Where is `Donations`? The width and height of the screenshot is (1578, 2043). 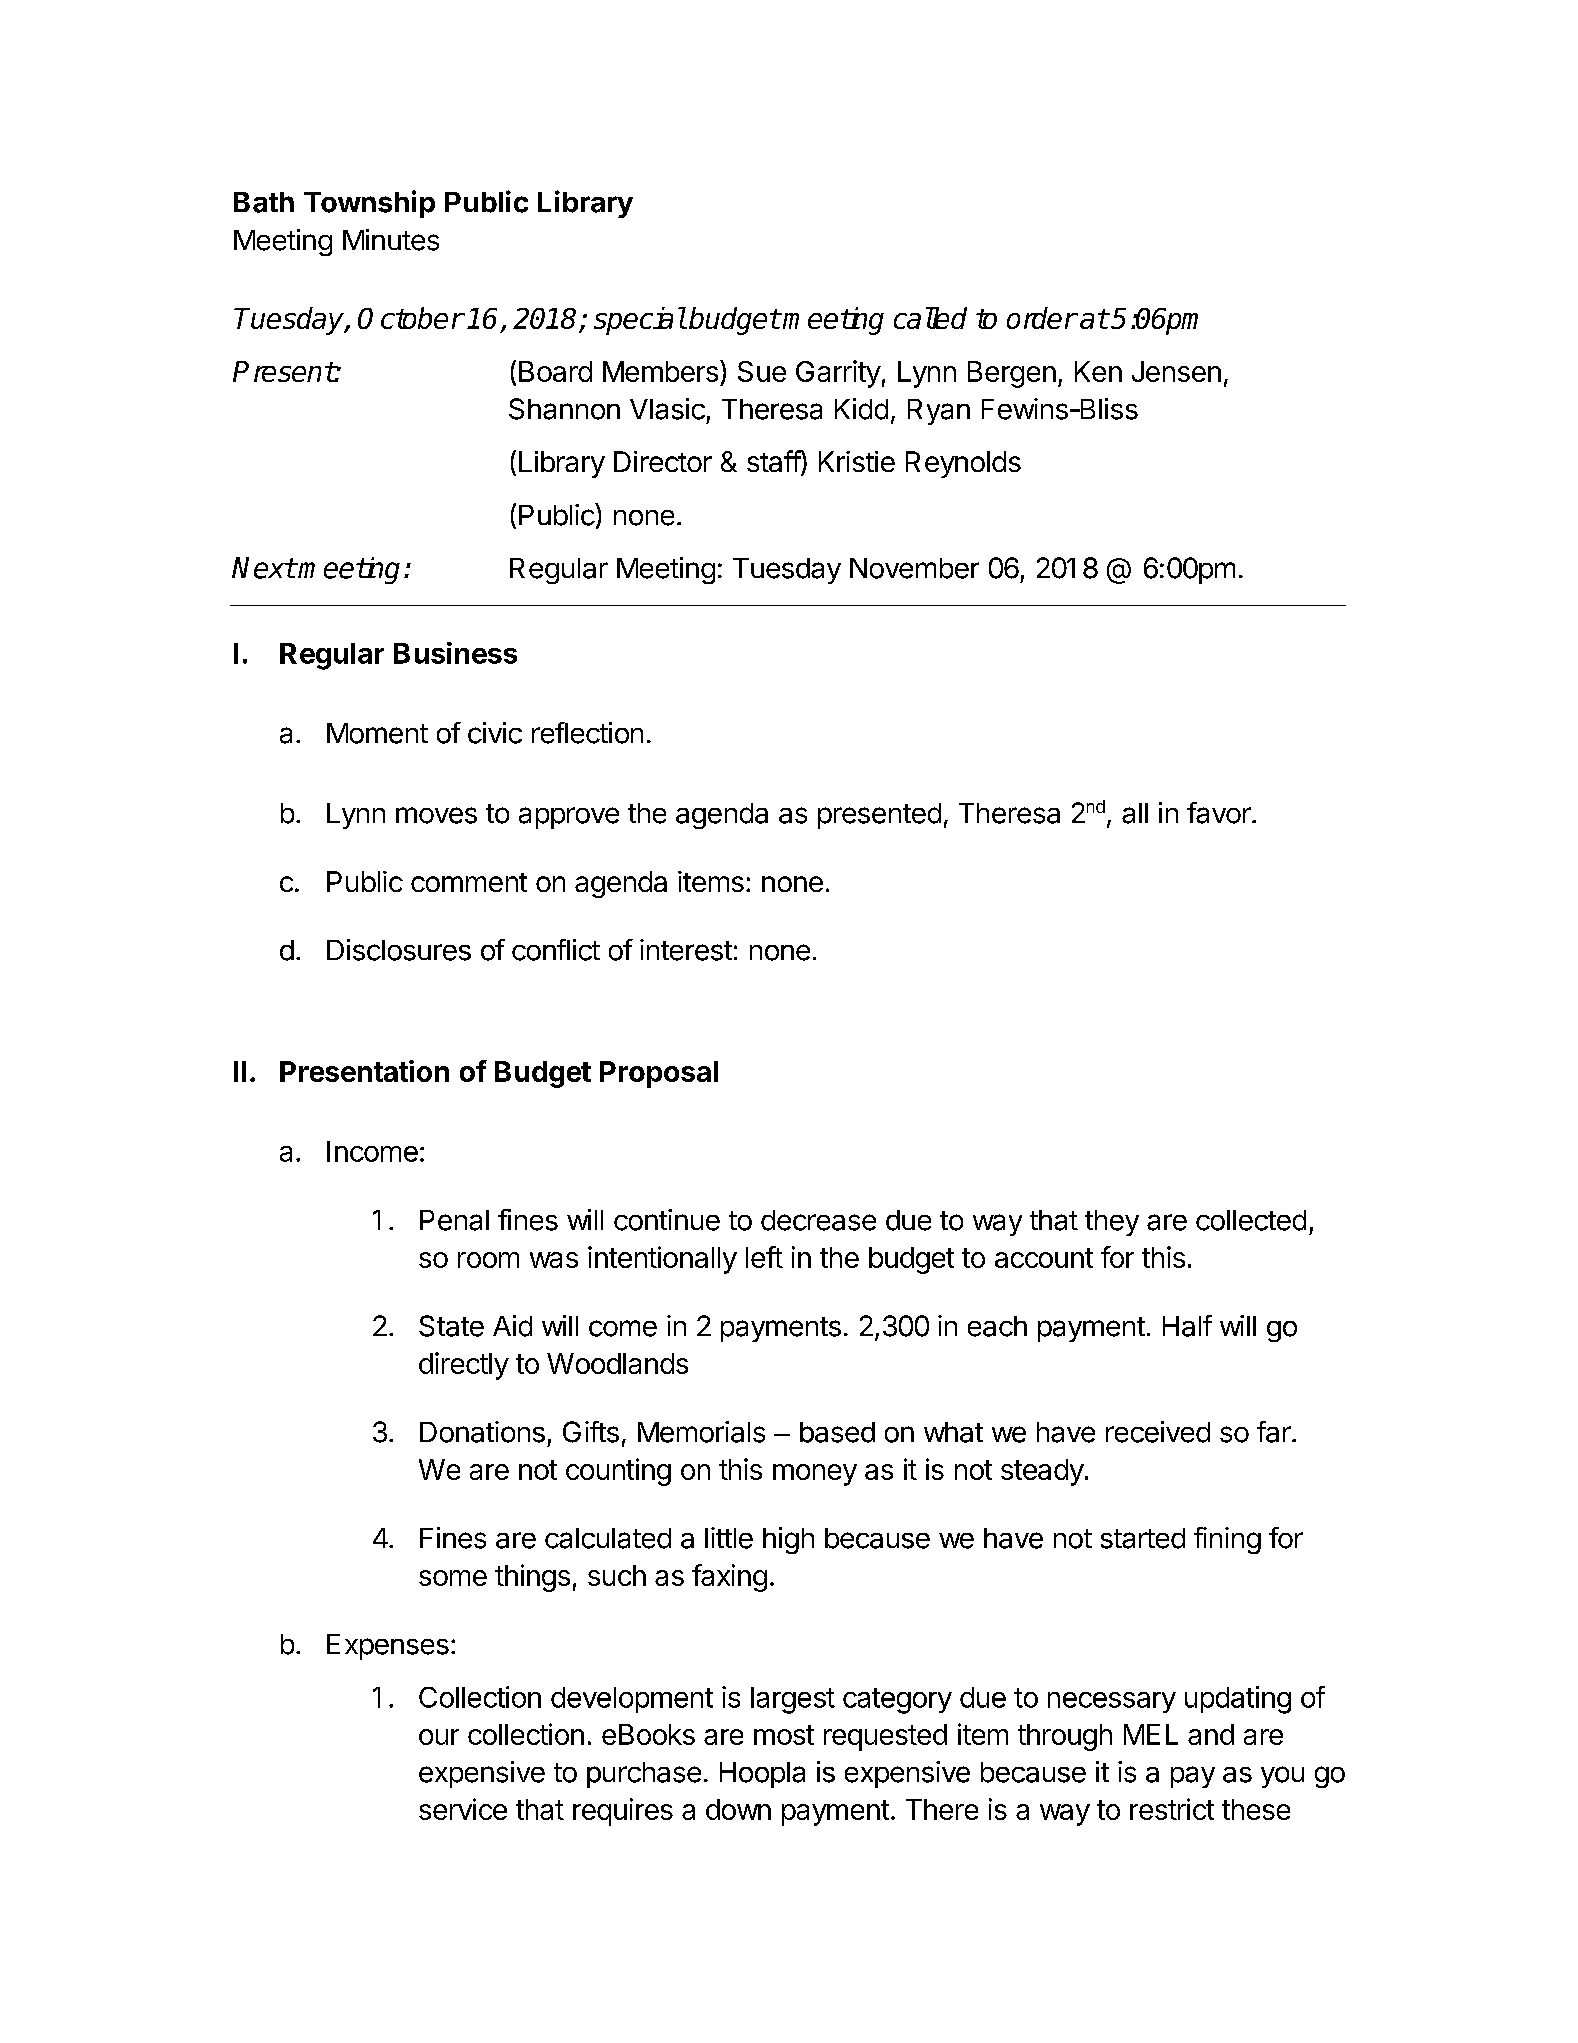
Donations is located at coordinates (482, 1432).
